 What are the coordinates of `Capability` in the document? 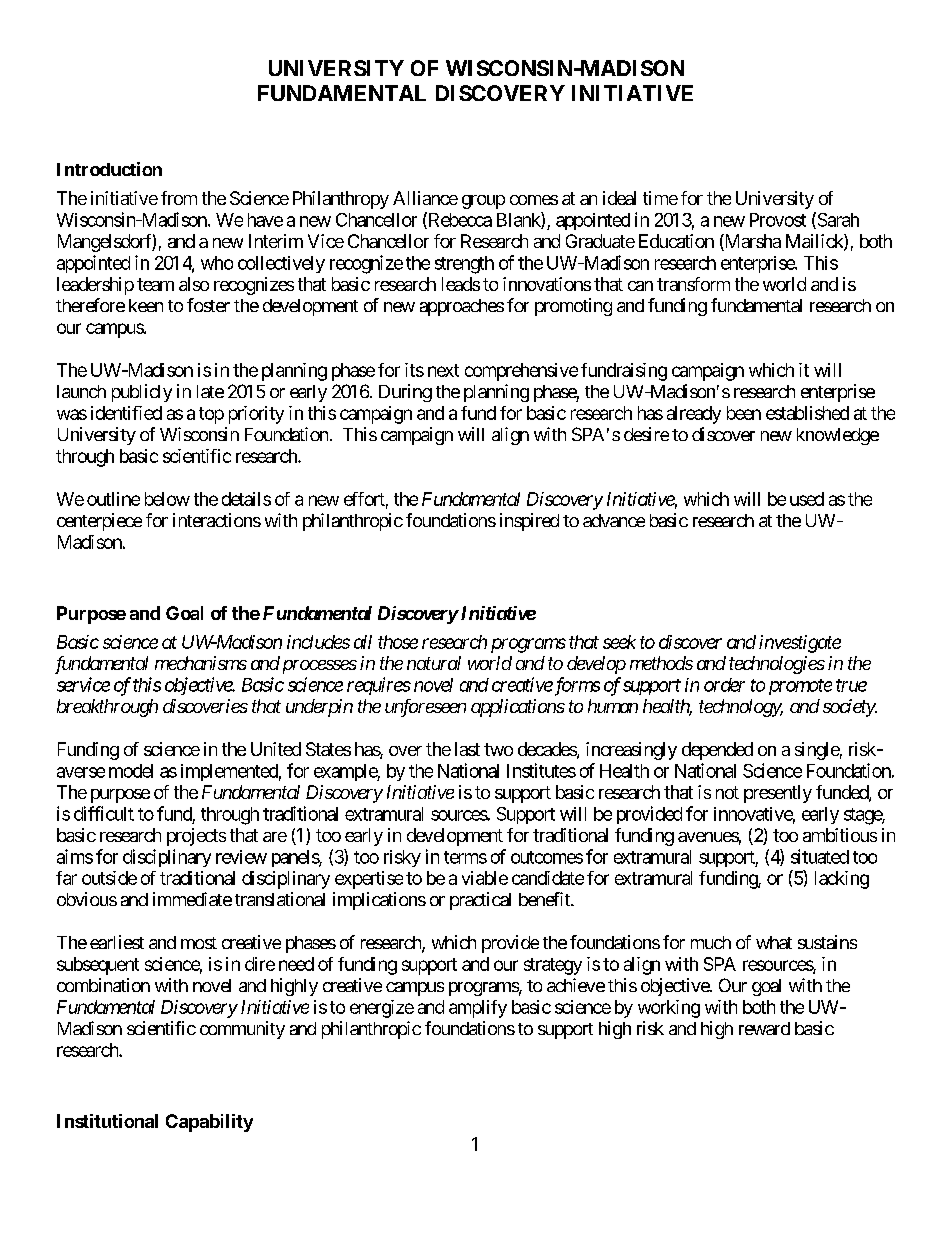 It's located at (209, 1123).
